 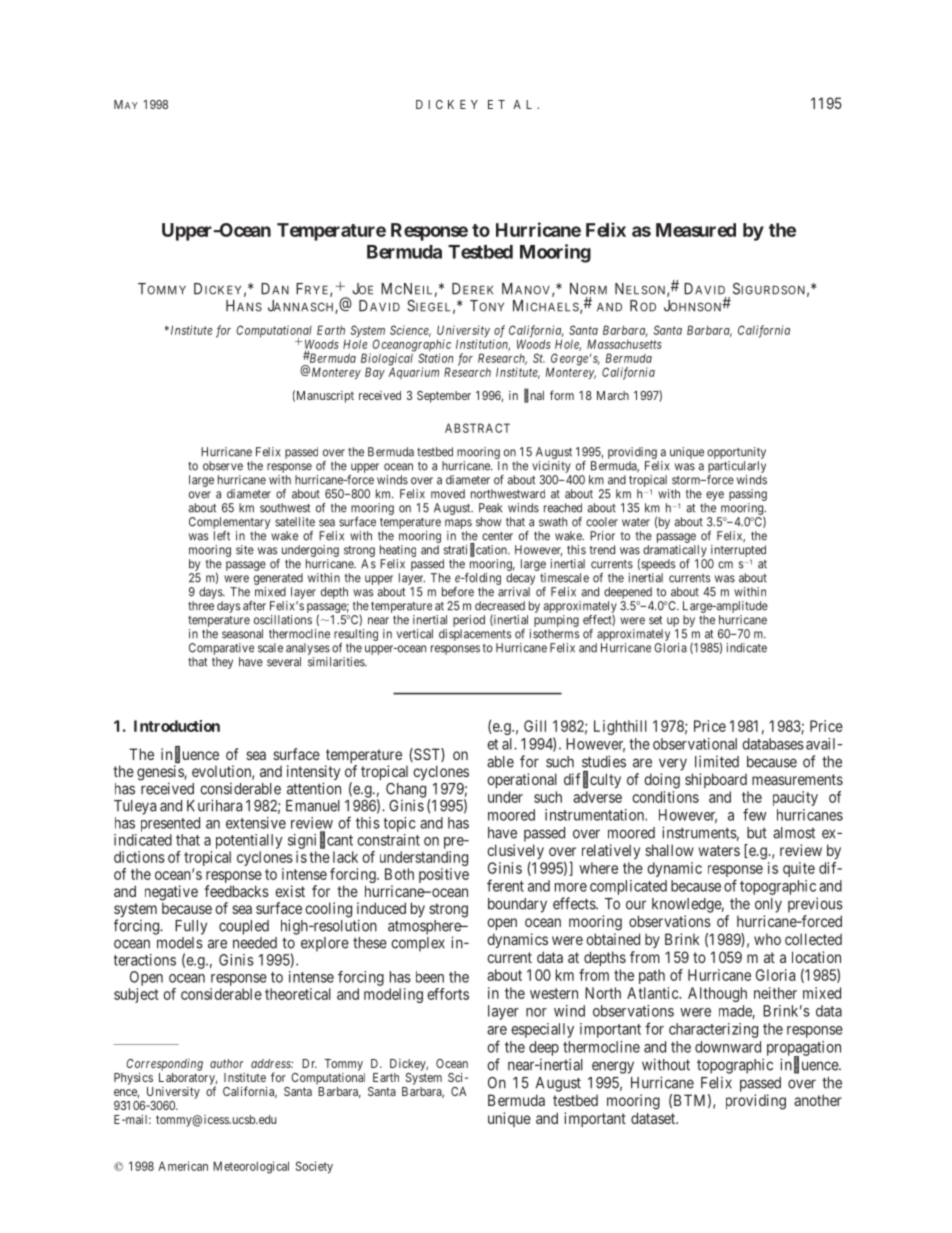 What do you see at coordinates (696, 230) in the screenshot?
I see `Measured` at bounding box center [696, 230].
